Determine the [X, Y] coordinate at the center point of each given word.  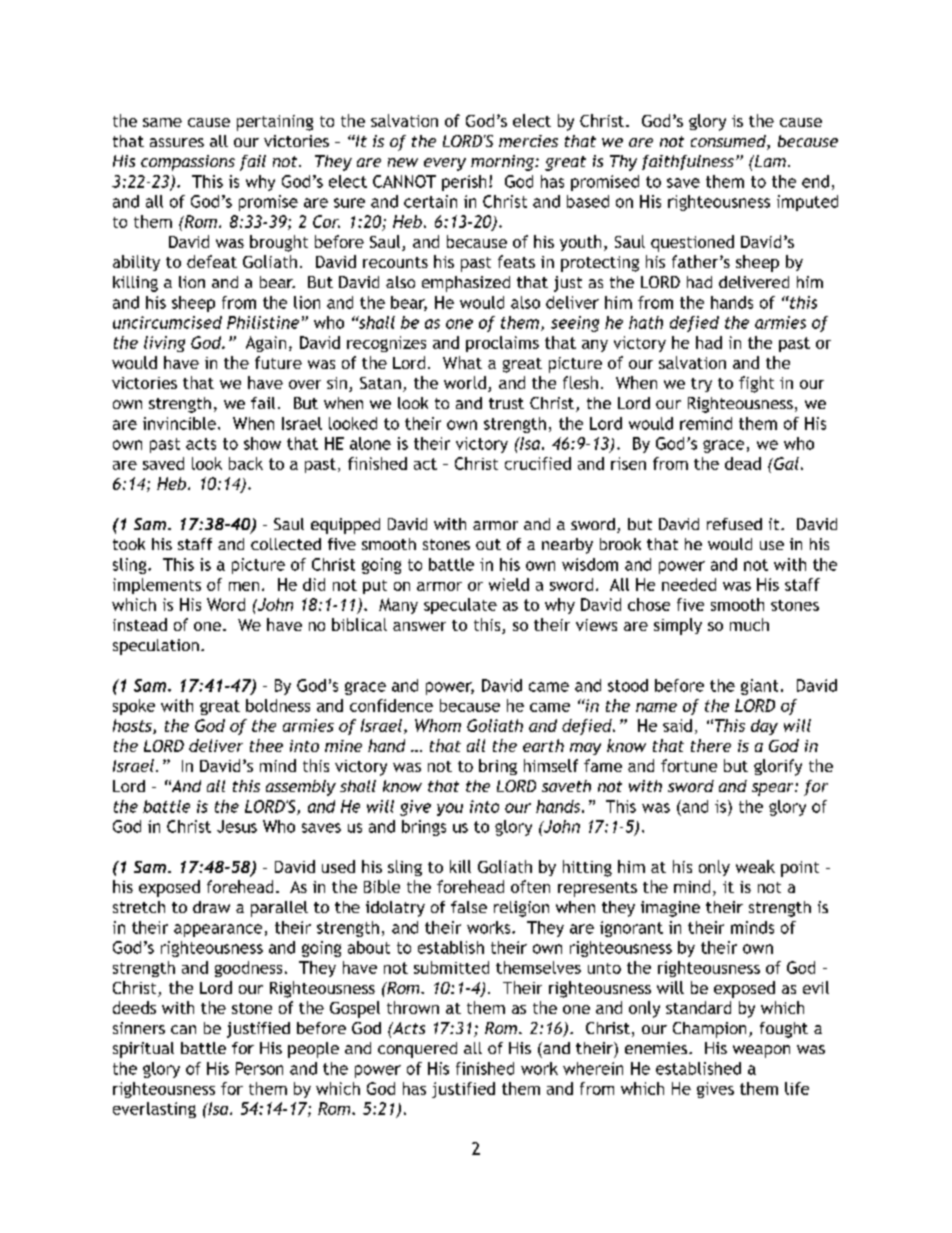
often [530, 886]
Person [259, 1068]
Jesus [237, 826]
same [162, 122]
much [749, 624]
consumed [729, 142]
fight [756, 384]
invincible [179, 423]
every [445, 164]
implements [157, 586]
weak [755, 866]
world [465, 382]
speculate [460, 606]
